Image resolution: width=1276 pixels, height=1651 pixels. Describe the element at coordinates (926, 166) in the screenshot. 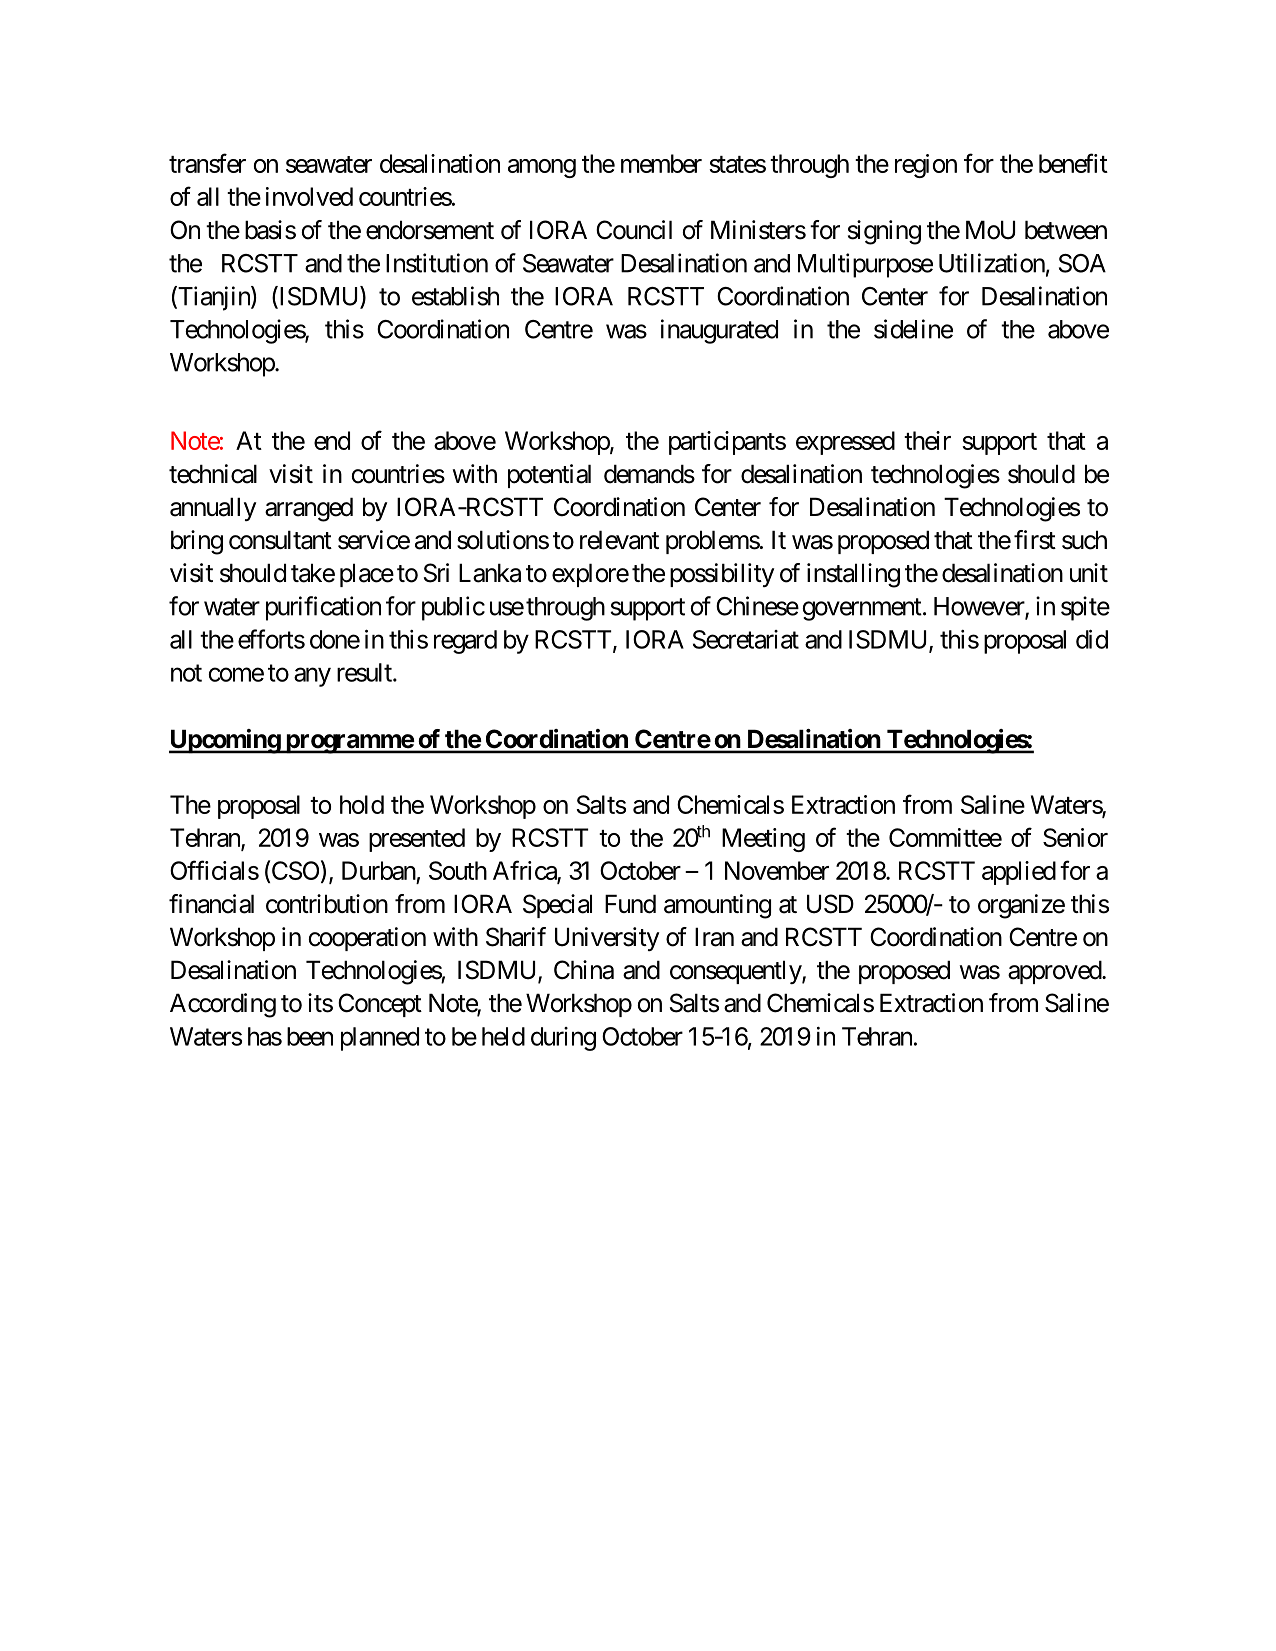

I see `region` at that location.
